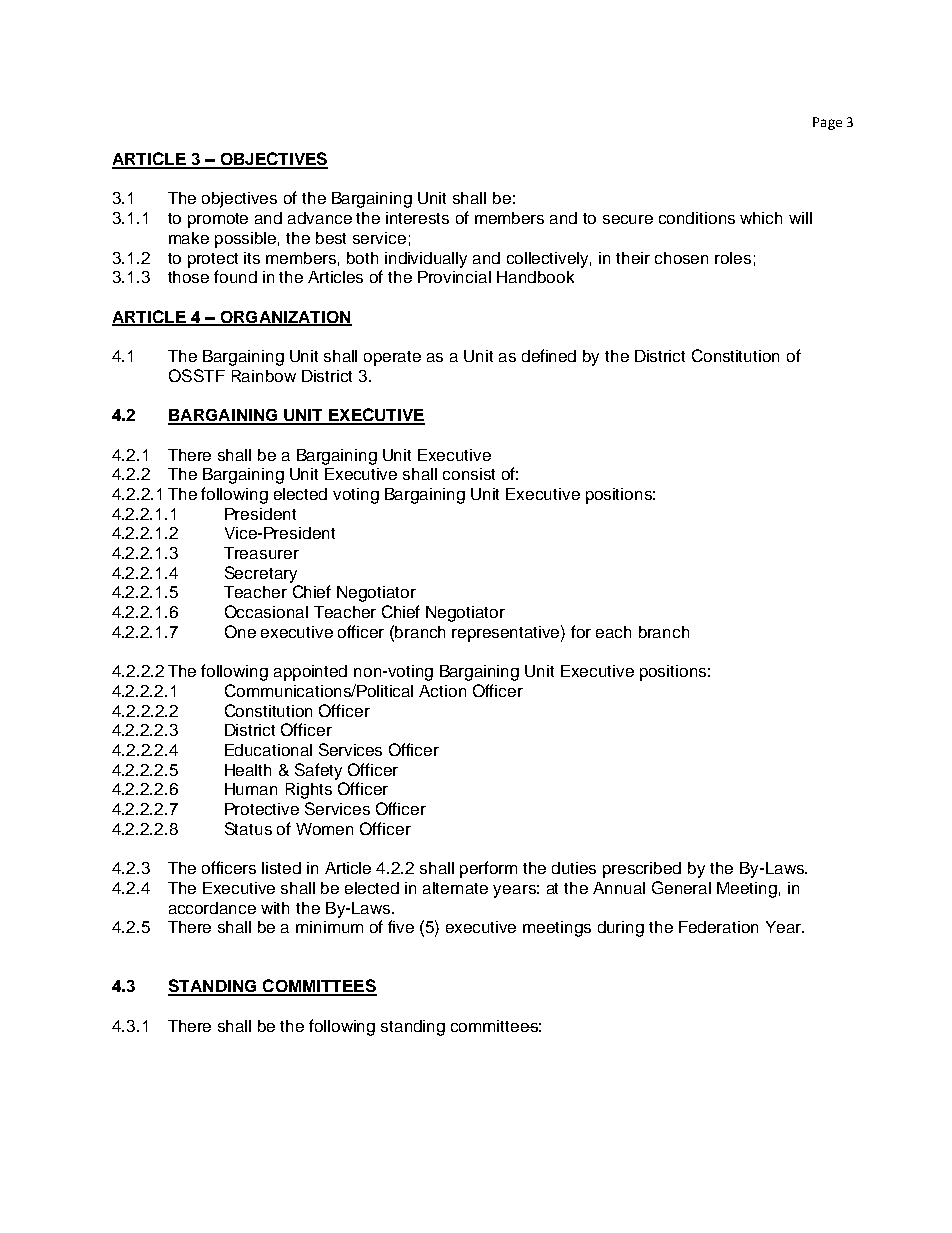 Image resolution: width=952 pixels, height=1233 pixels. I want to click on Action, so click(442, 691).
